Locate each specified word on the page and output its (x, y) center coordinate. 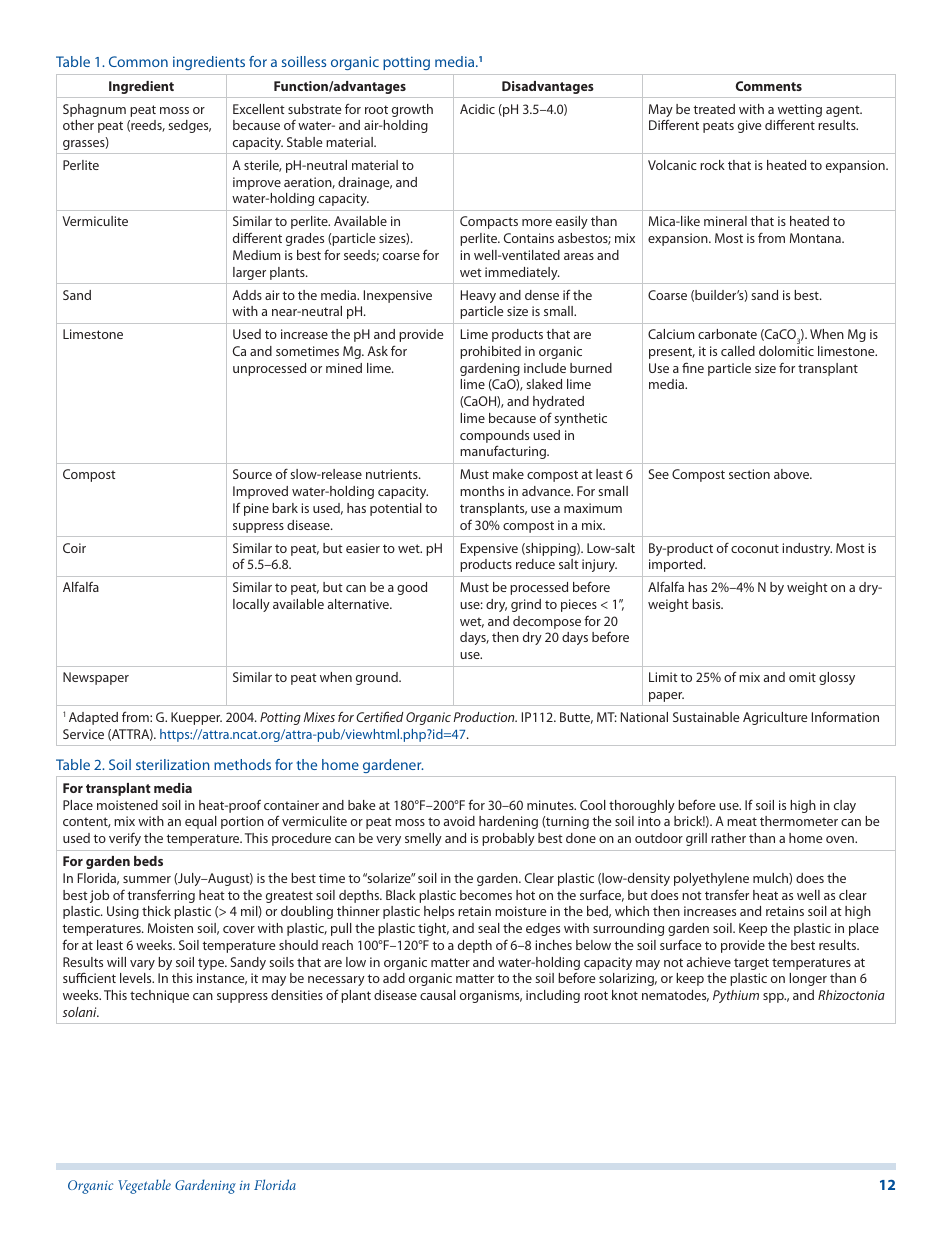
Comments (768, 86)
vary (142, 965)
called (738, 351)
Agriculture (775, 718)
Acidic (477, 109)
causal (438, 995)
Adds (247, 295)
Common (138, 61)
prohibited (490, 352)
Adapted (93, 718)
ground (378, 678)
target (751, 964)
